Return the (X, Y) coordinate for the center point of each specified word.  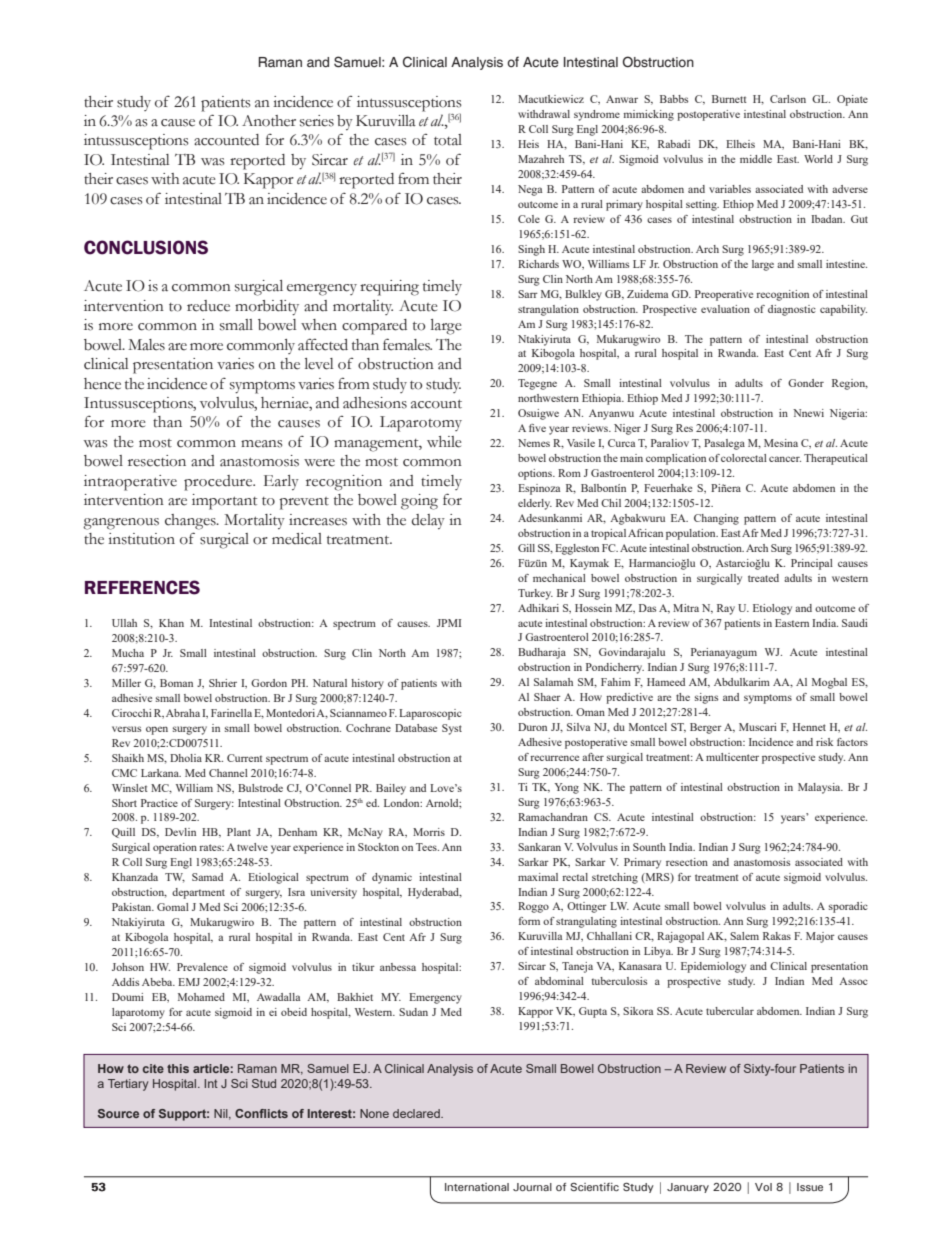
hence (102, 384)
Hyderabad (435, 893)
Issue (810, 1187)
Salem (744, 936)
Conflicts (261, 1113)
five (537, 428)
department (198, 893)
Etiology (772, 609)
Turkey (535, 594)
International (477, 1187)
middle (756, 159)
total (448, 140)
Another (269, 121)
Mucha (128, 653)
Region (850, 384)
